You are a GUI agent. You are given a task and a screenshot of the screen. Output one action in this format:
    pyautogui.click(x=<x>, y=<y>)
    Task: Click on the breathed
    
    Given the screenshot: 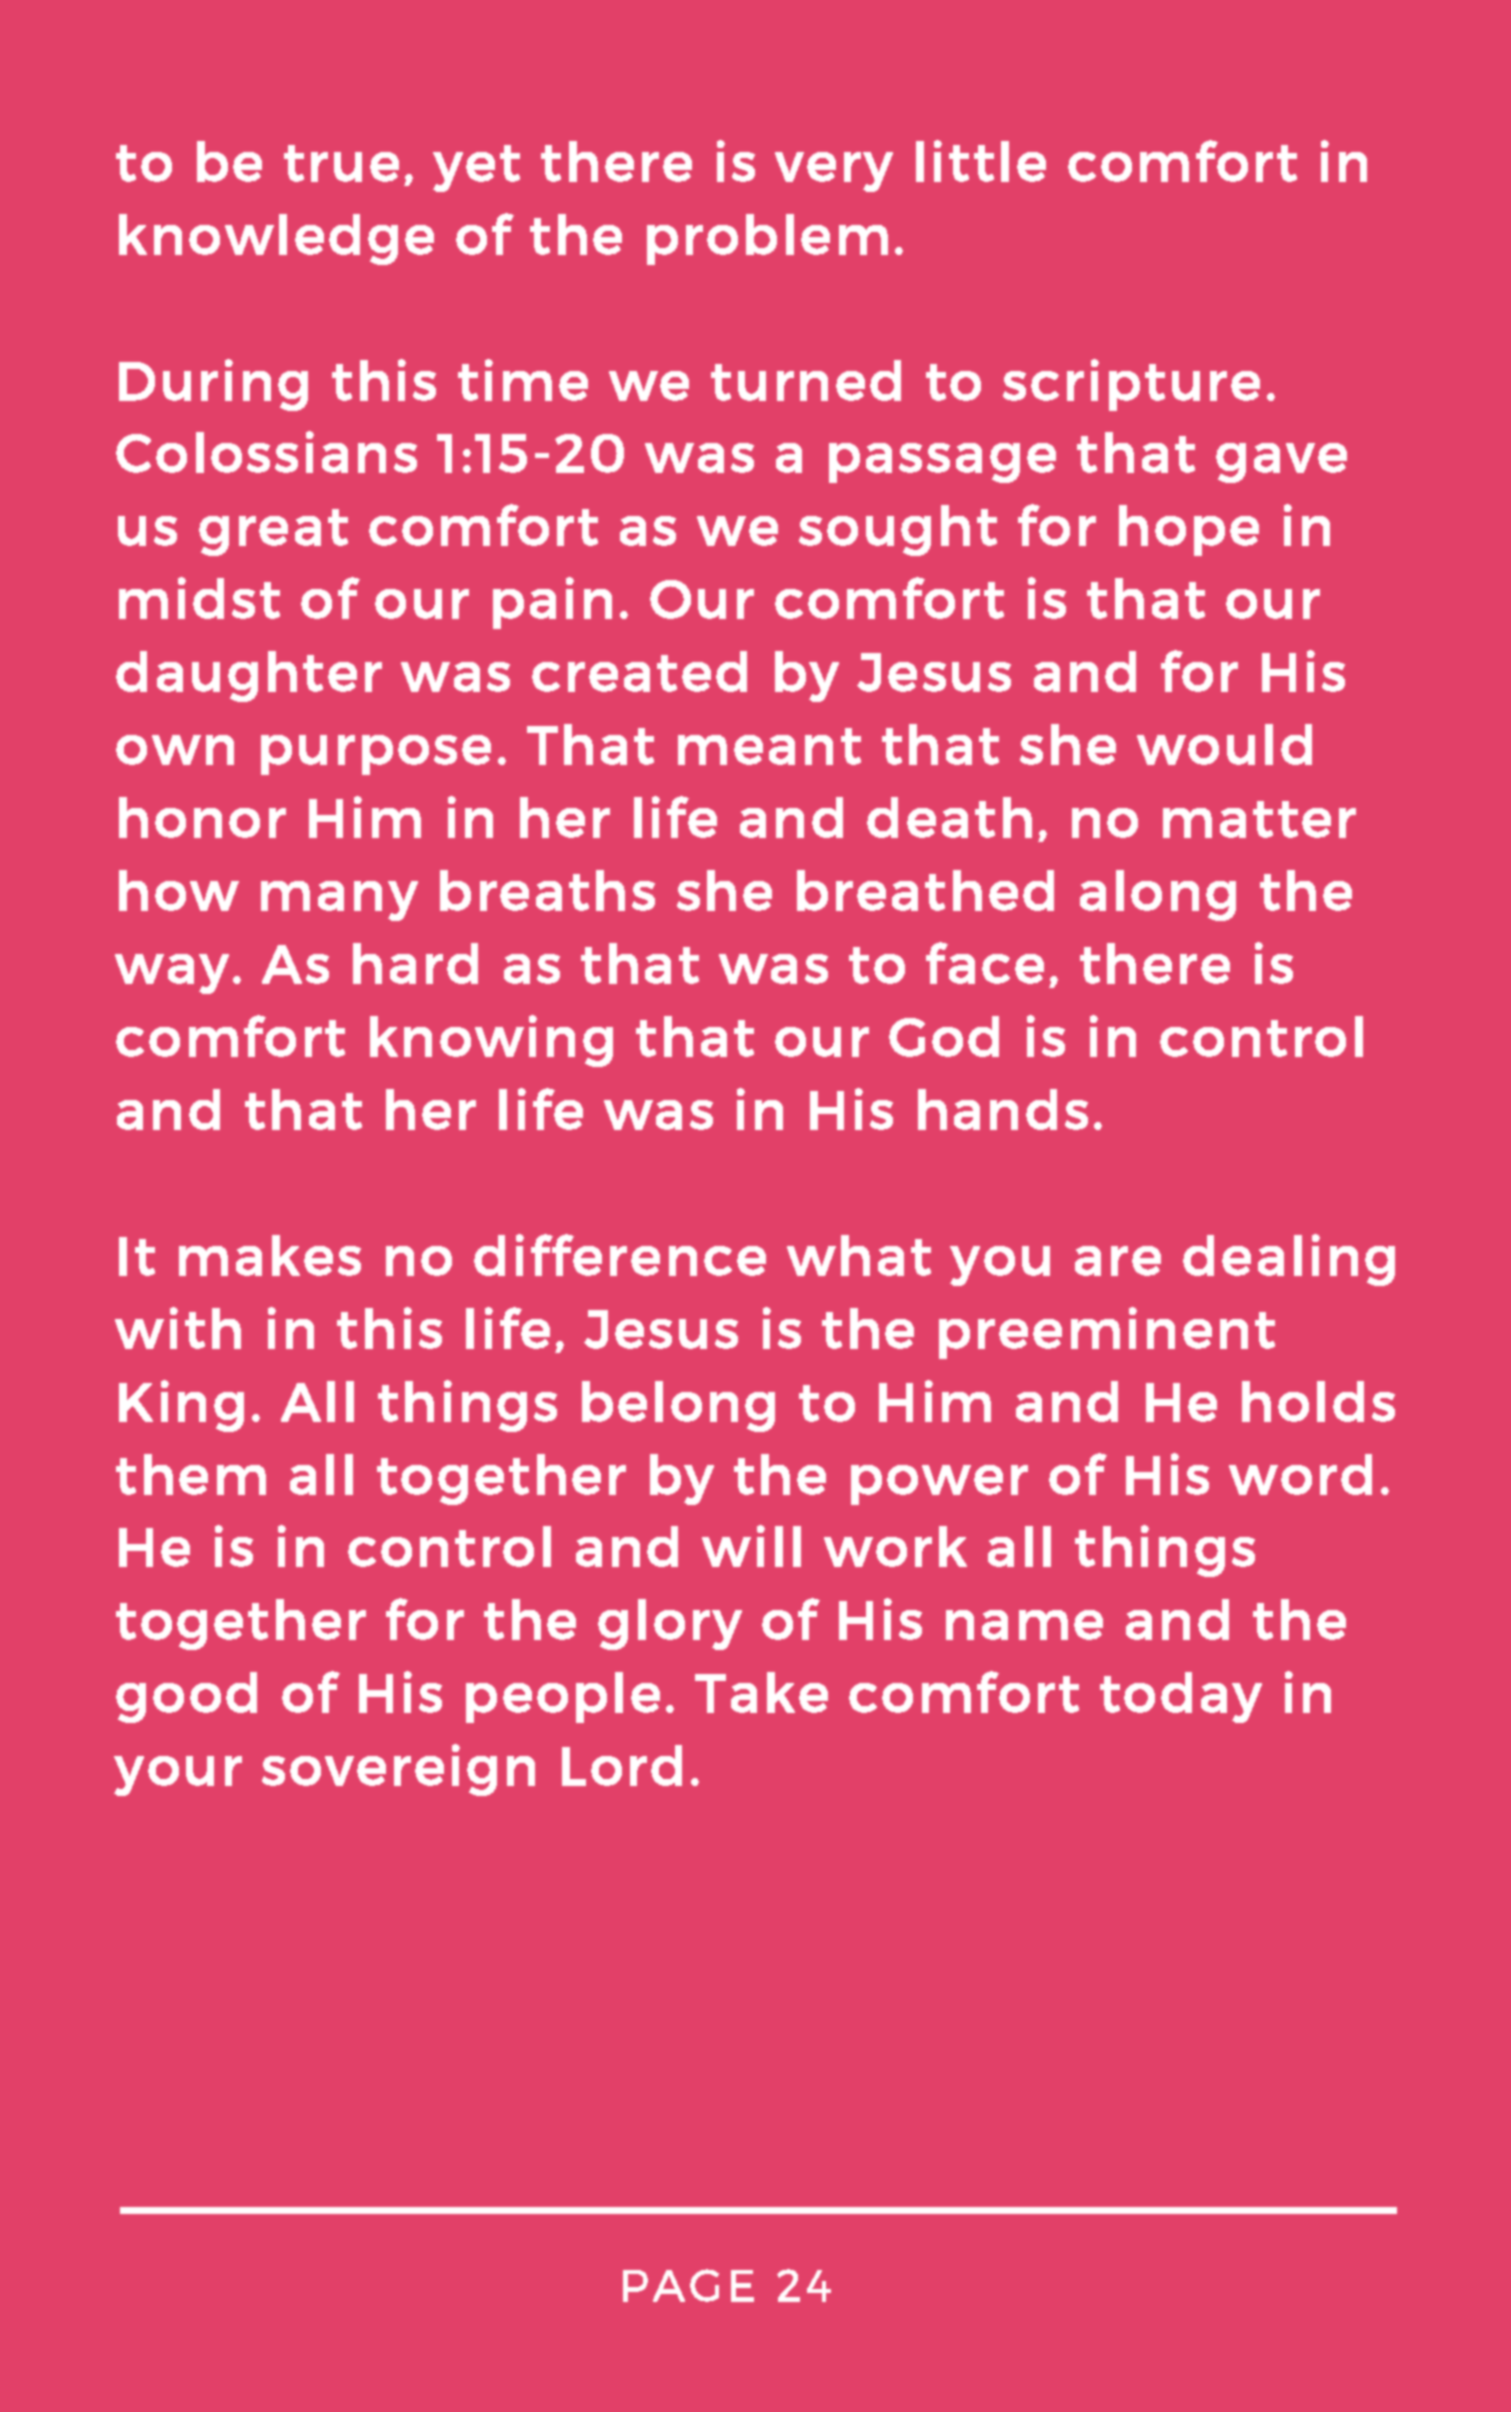 What is the action you would take?
    pyautogui.click(x=925, y=890)
